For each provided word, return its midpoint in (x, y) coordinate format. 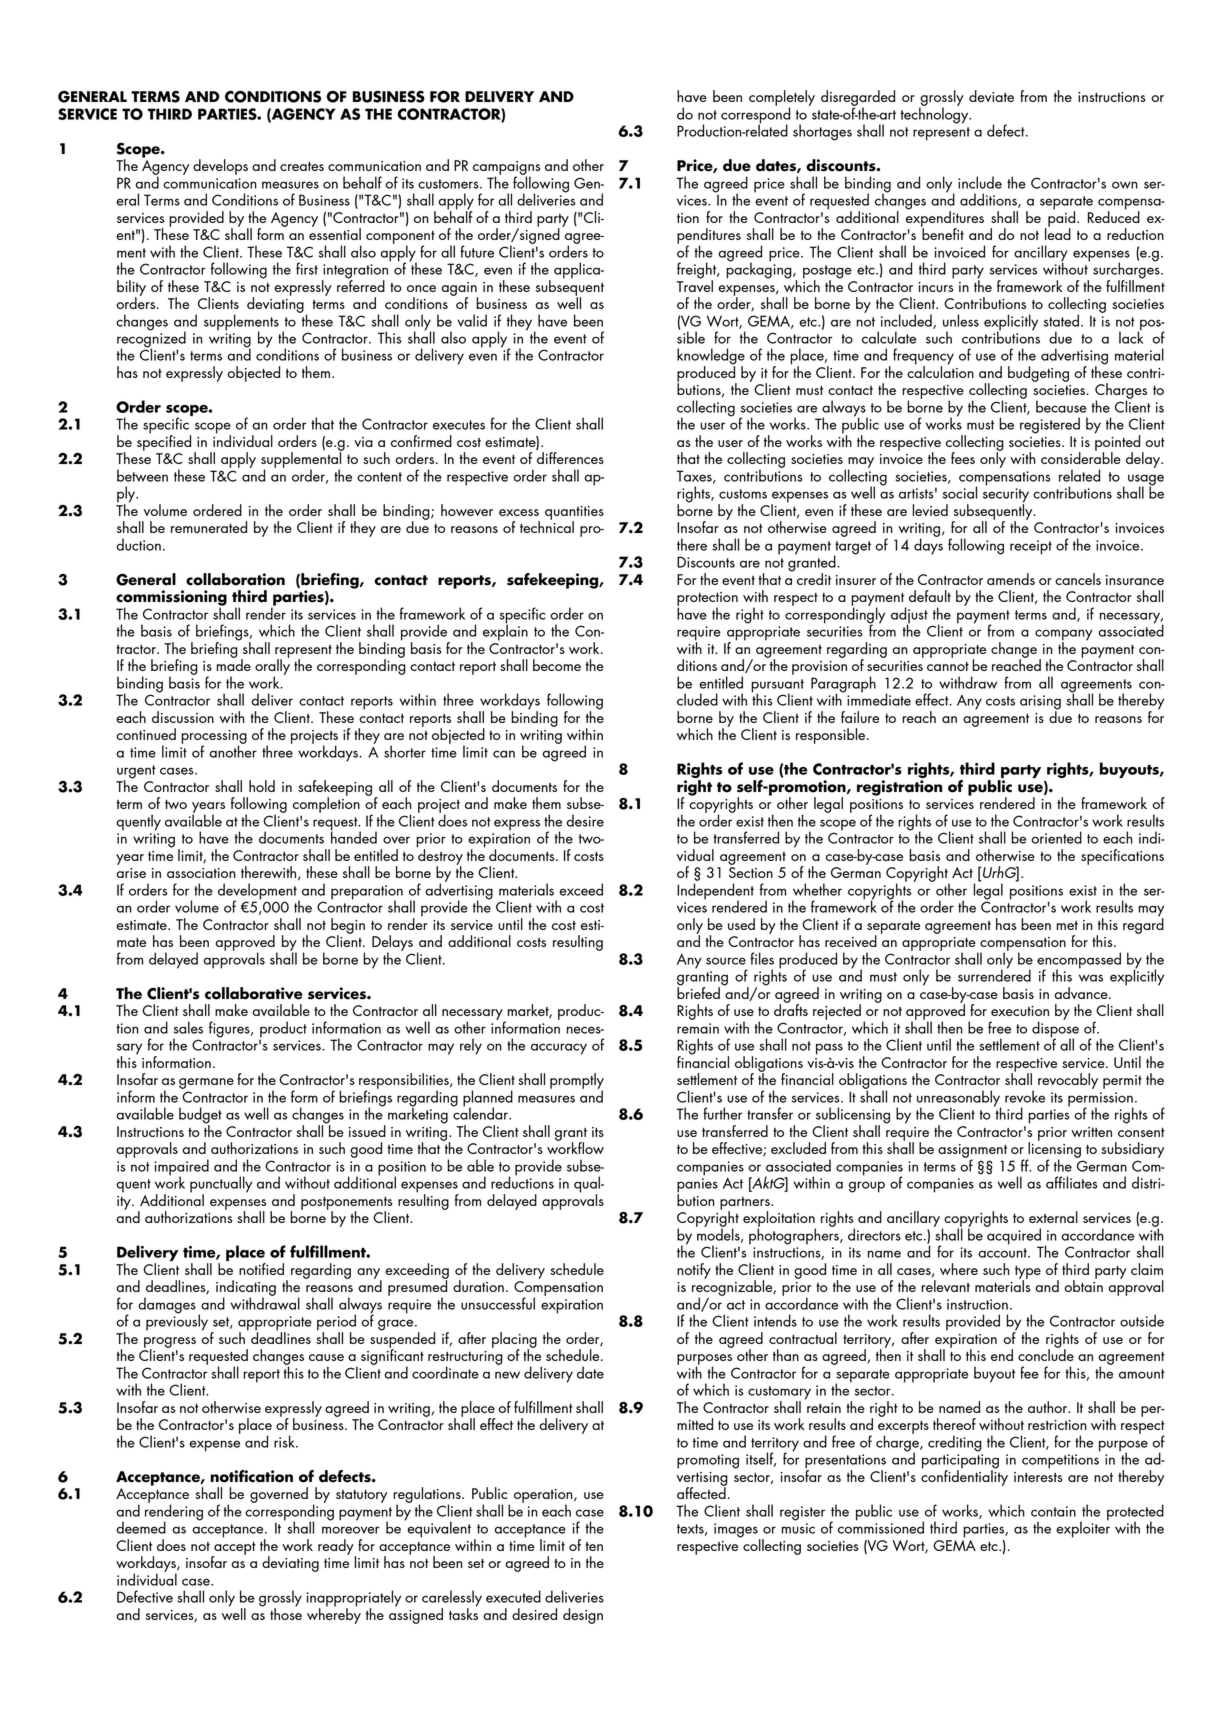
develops (220, 167)
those (286, 1613)
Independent (715, 892)
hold (262, 786)
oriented (1056, 837)
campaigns (506, 169)
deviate (991, 96)
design (583, 1616)
